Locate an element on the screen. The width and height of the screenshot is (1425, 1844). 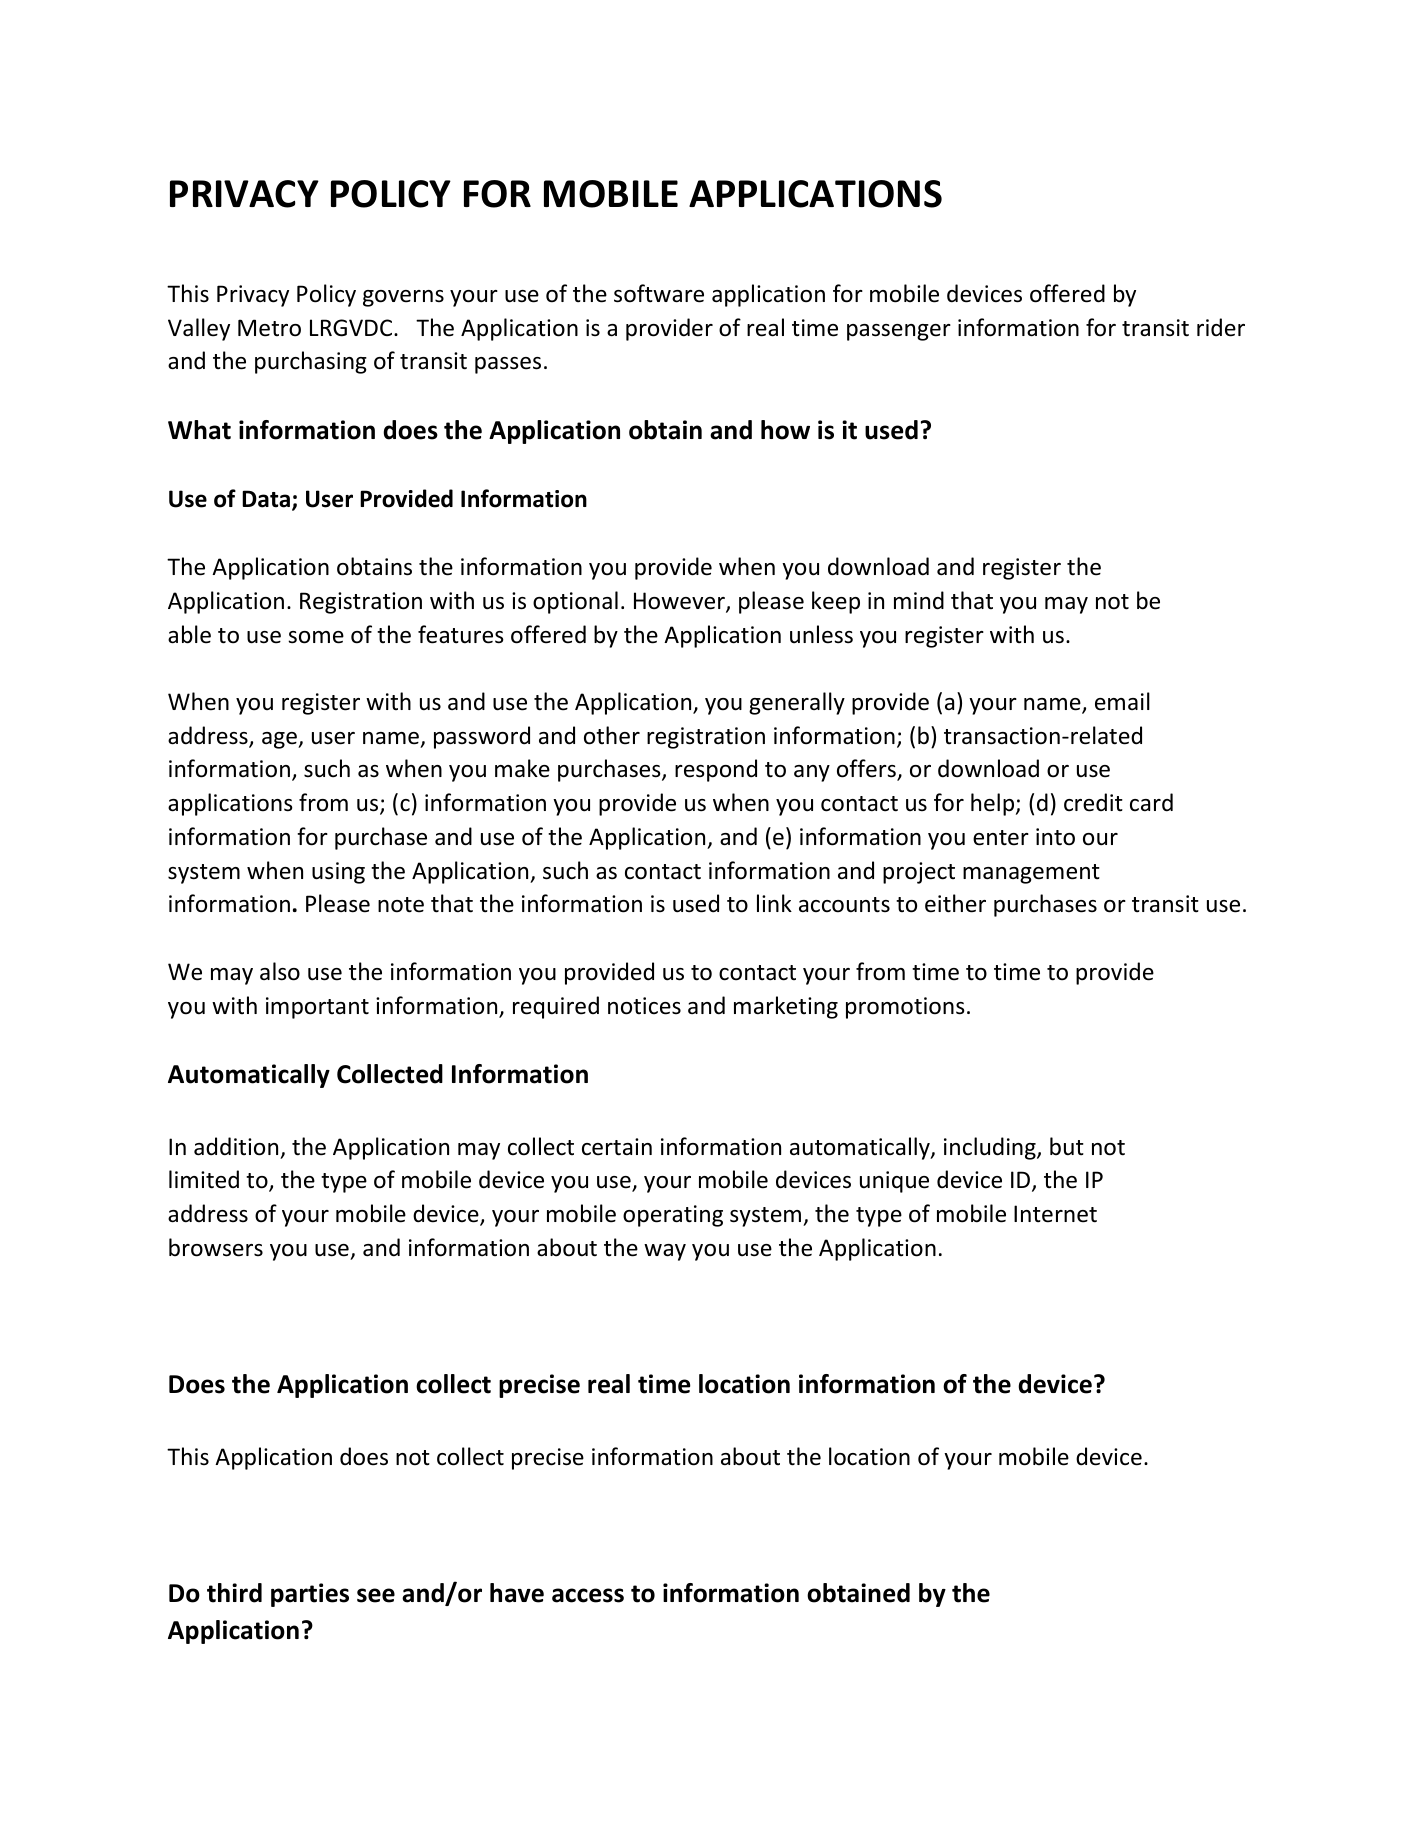
parties is located at coordinates (310, 1595).
